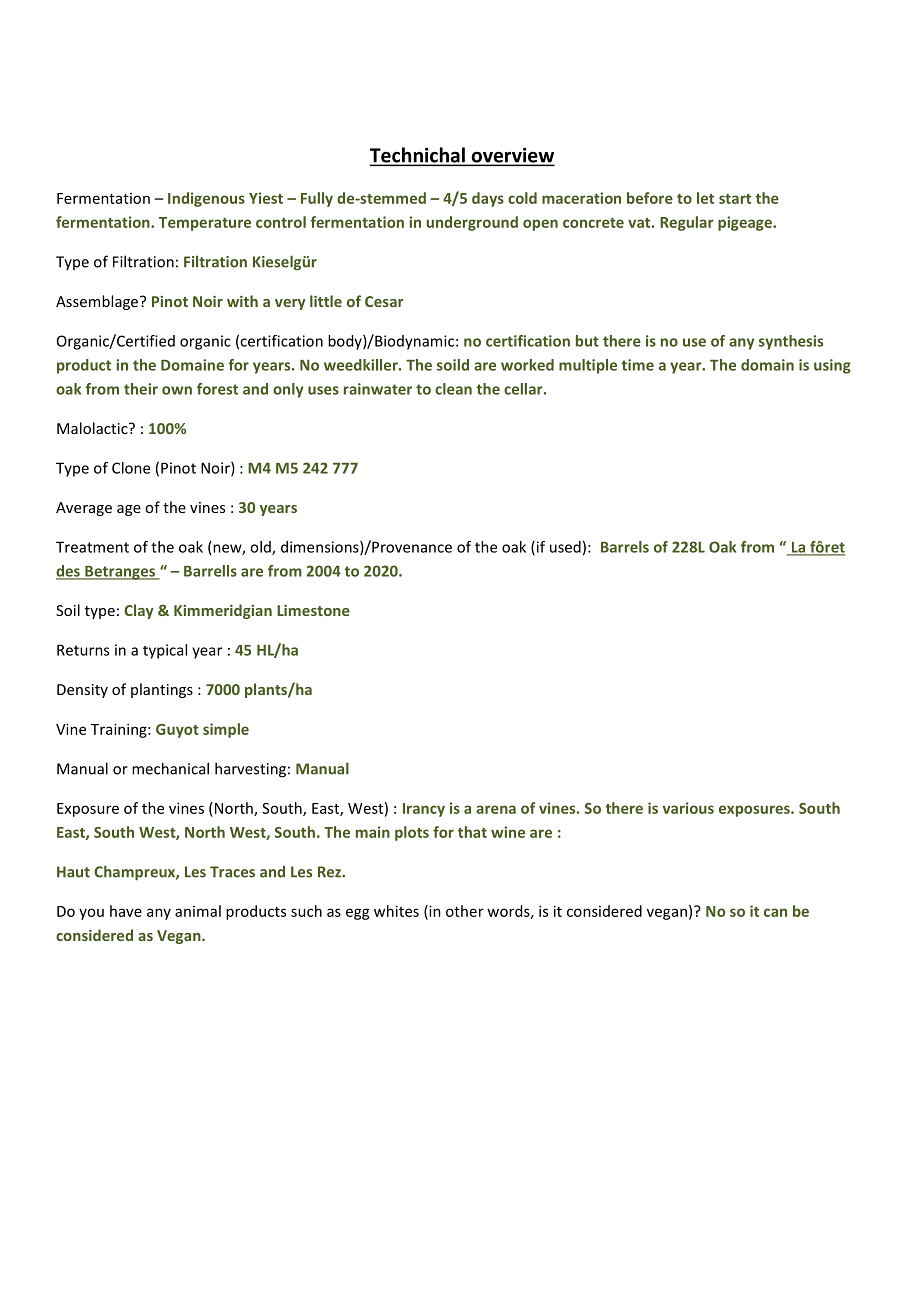  What do you see at coordinates (465, 911) in the document?
I see `other` at bounding box center [465, 911].
